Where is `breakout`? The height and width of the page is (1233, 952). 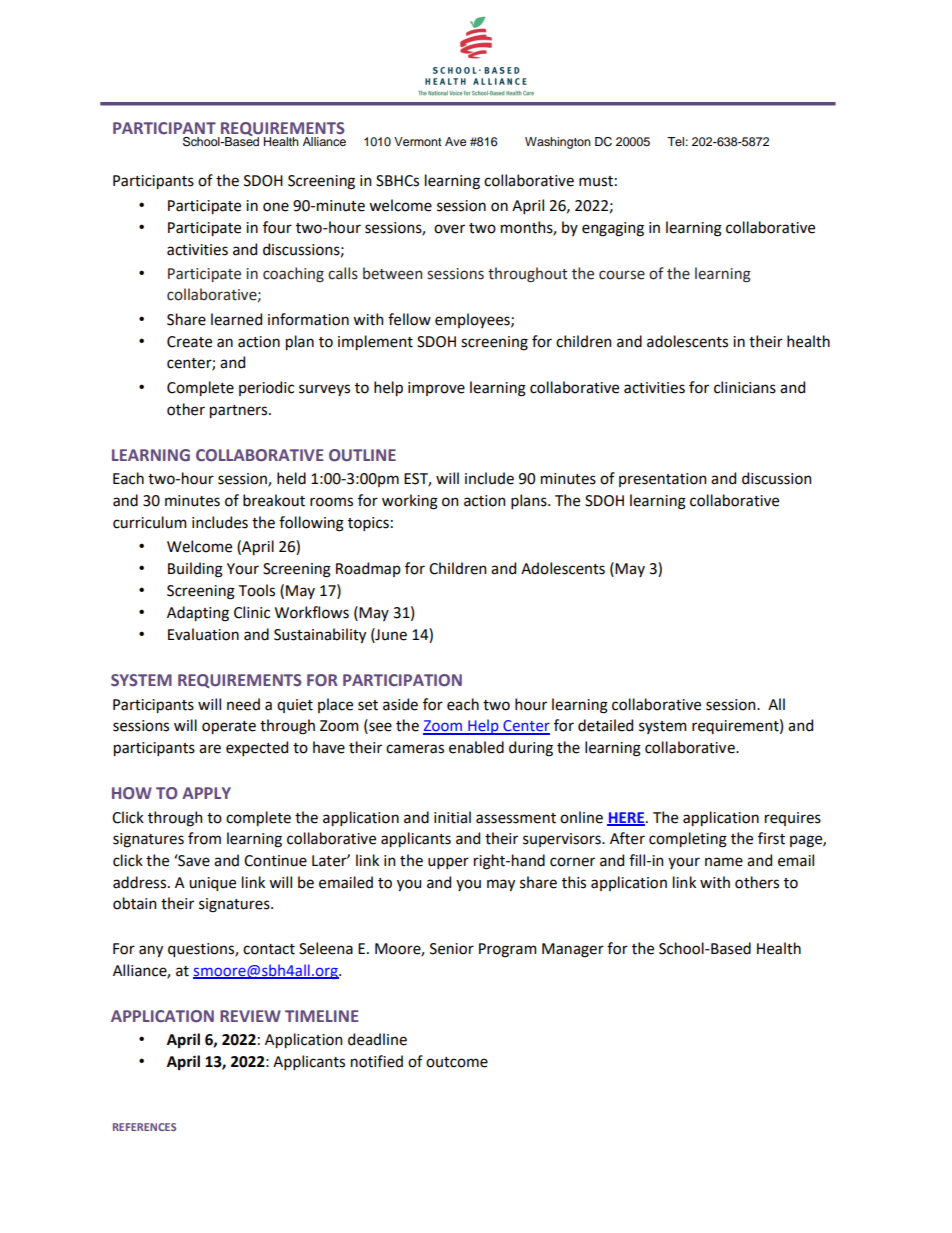 breakout is located at coordinates (274, 500).
